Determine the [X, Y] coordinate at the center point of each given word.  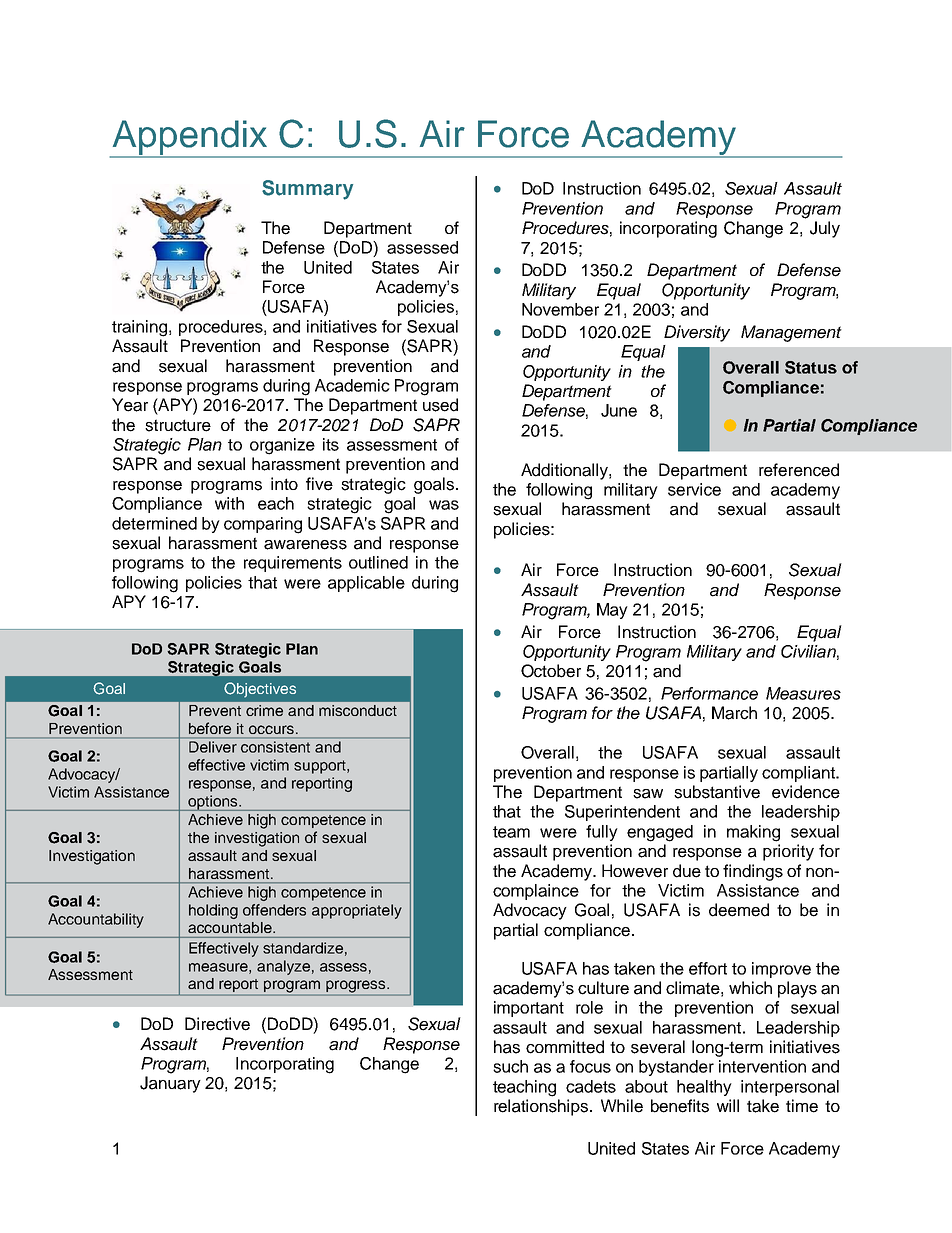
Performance [709, 693]
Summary [307, 190]
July [825, 229]
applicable [366, 584]
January [170, 1084]
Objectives [260, 690]
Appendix [190, 138]
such [510, 1066]
